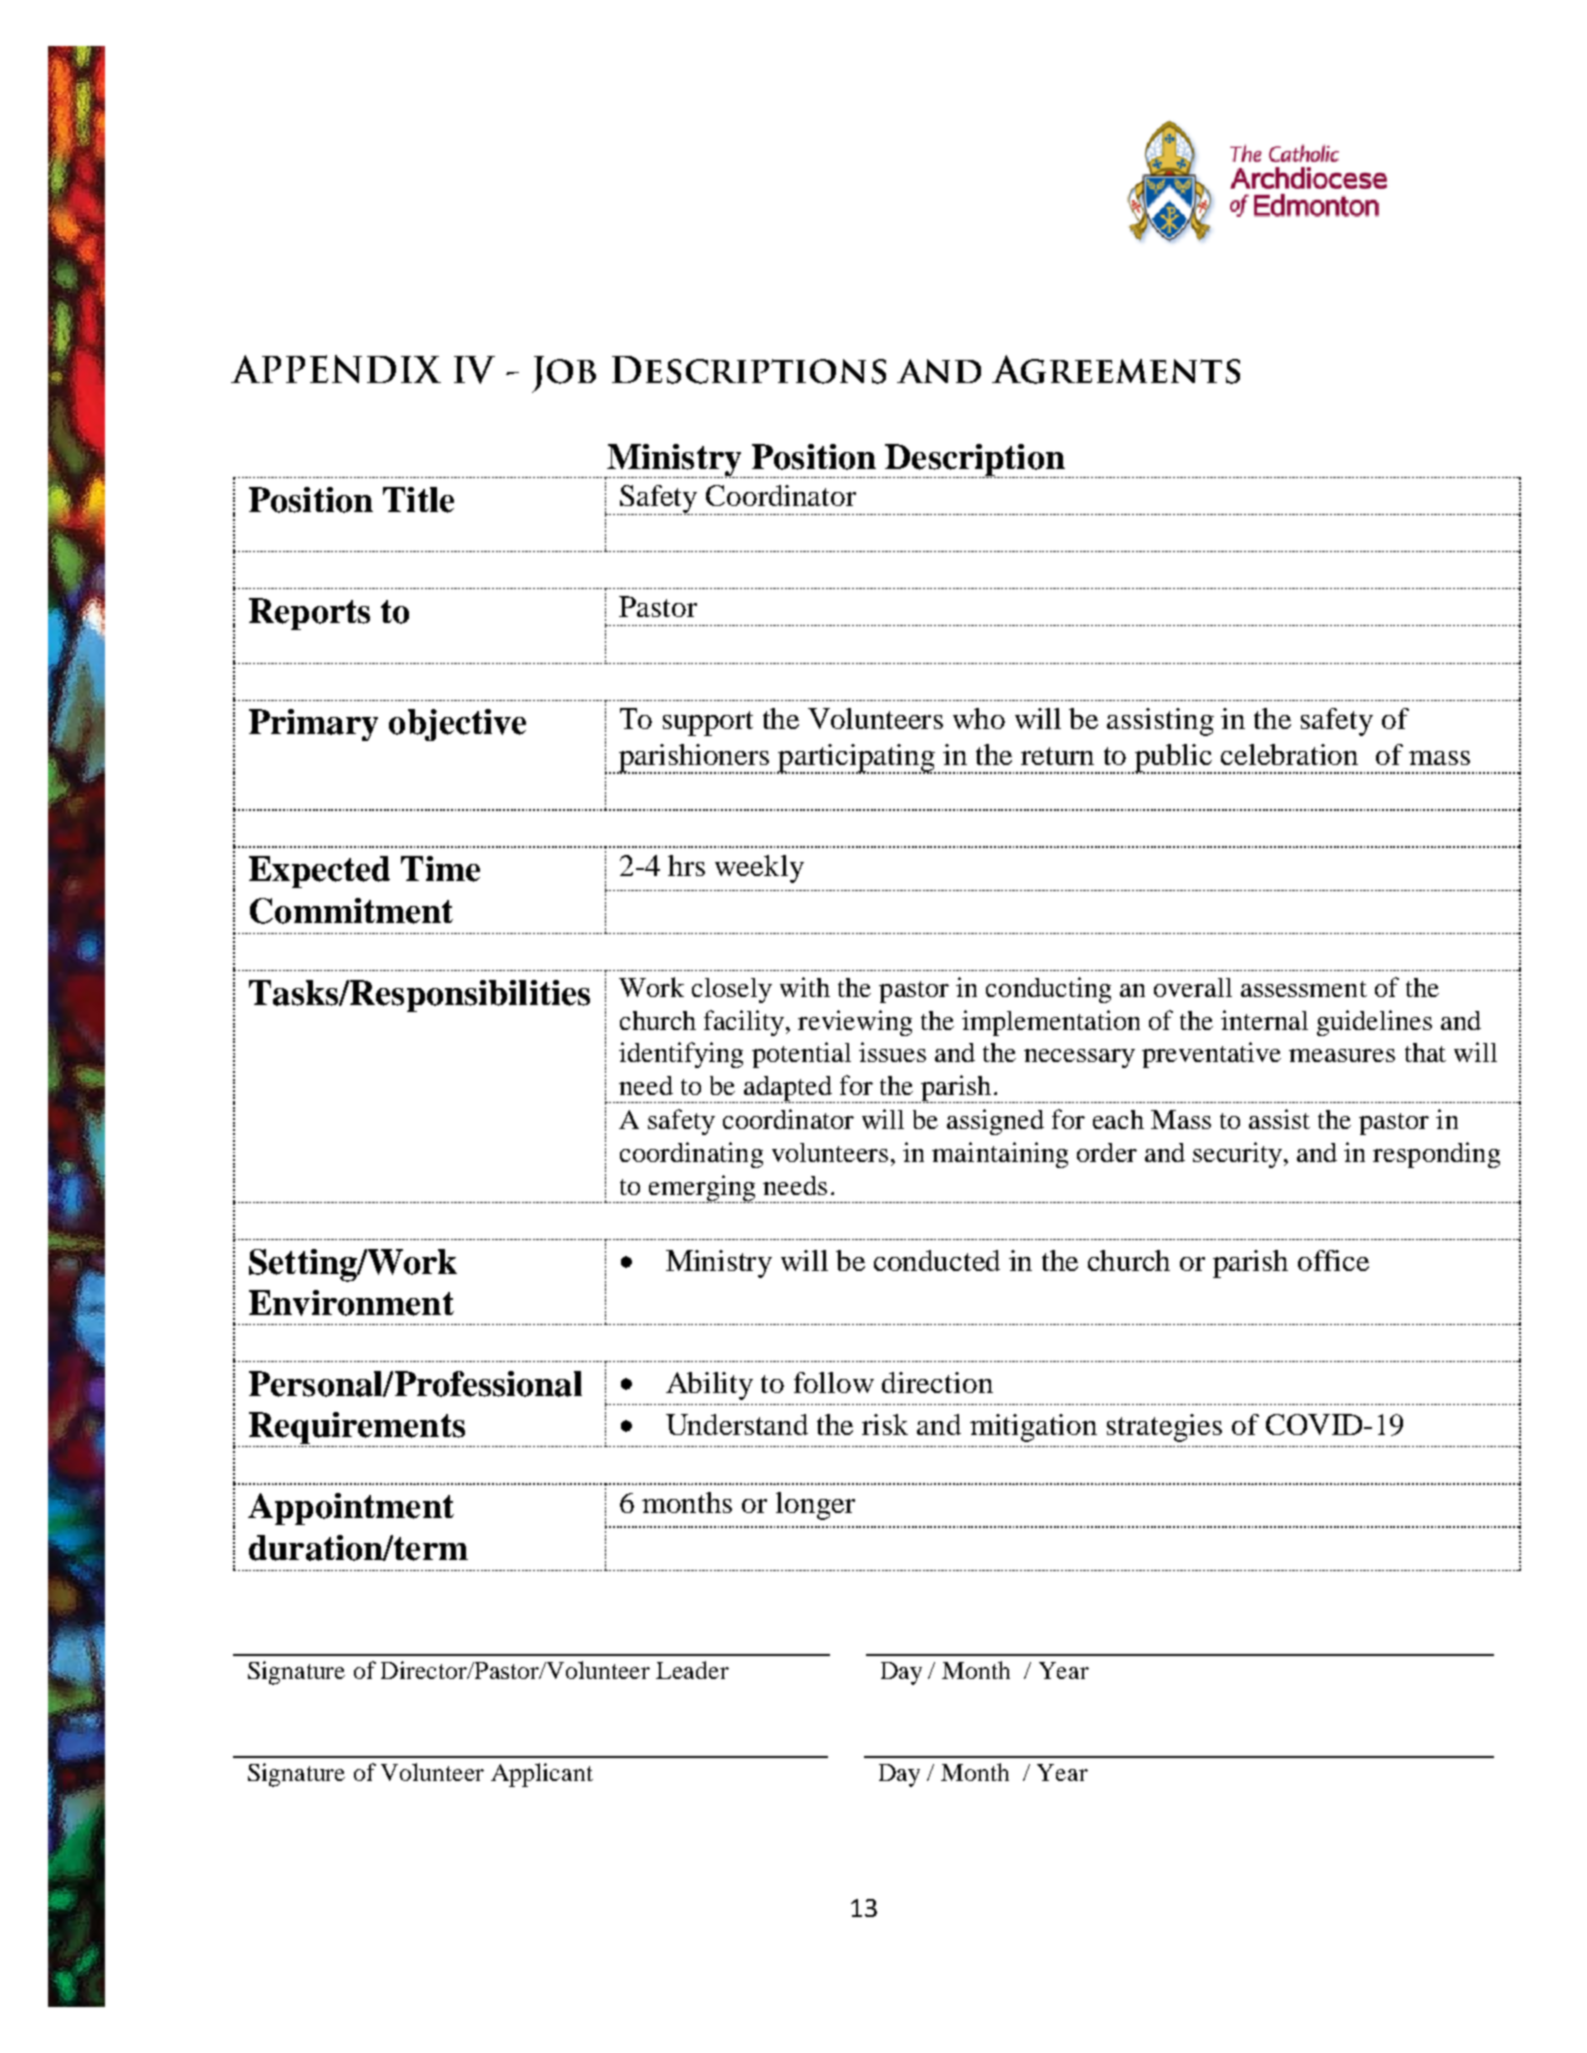  What do you see at coordinates (542, 1775) in the screenshot?
I see `Applicant` at bounding box center [542, 1775].
